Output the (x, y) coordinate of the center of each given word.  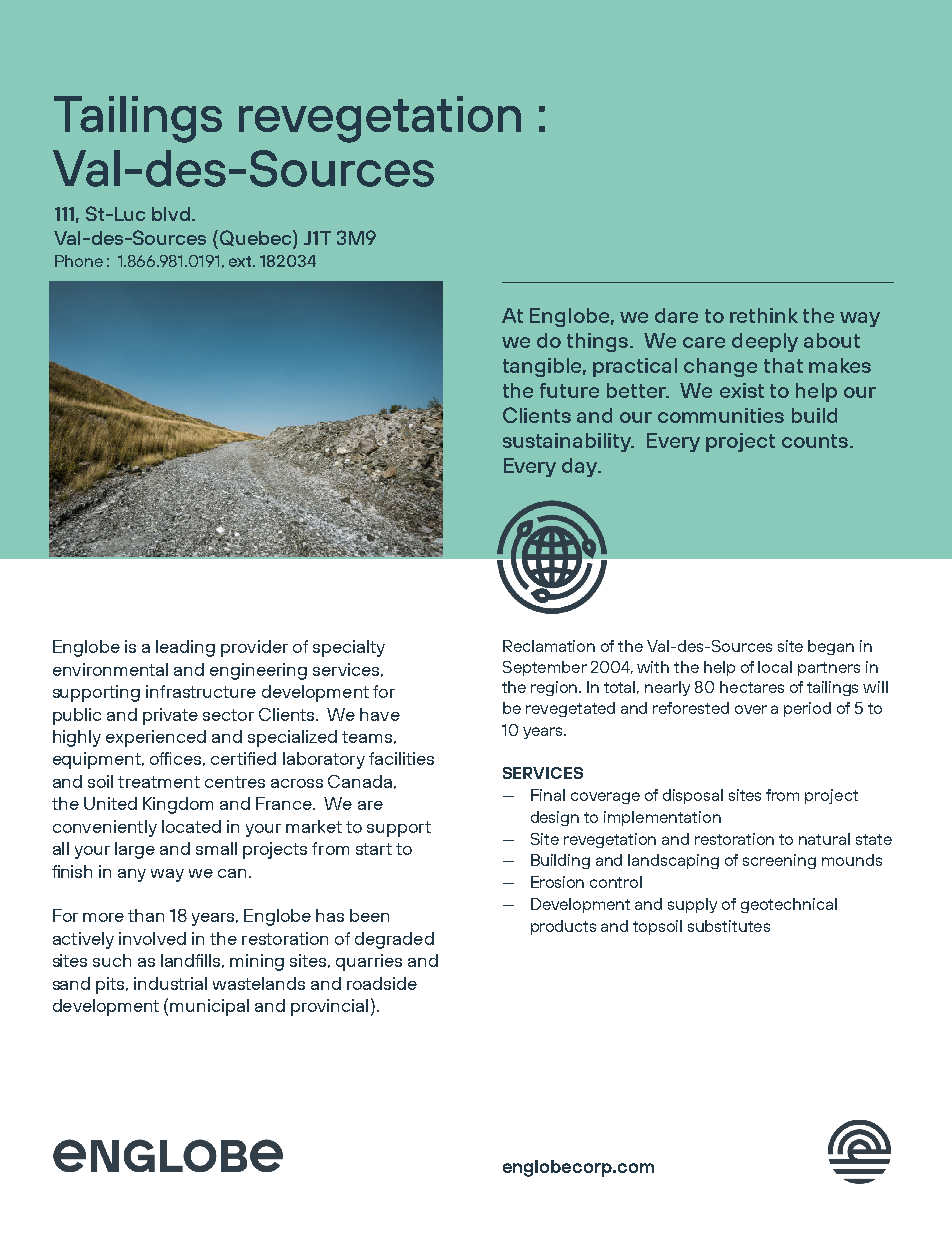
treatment (159, 782)
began (831, 647)
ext (241, 261)
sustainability (568, 442)
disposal (693, 796)
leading (185, 648)
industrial (170, 983)
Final (548, 795)
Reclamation (549, 646)
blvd (171, 214)
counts (815, 441)
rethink (764, 315)
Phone (79, 261)
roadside (382, 983)
